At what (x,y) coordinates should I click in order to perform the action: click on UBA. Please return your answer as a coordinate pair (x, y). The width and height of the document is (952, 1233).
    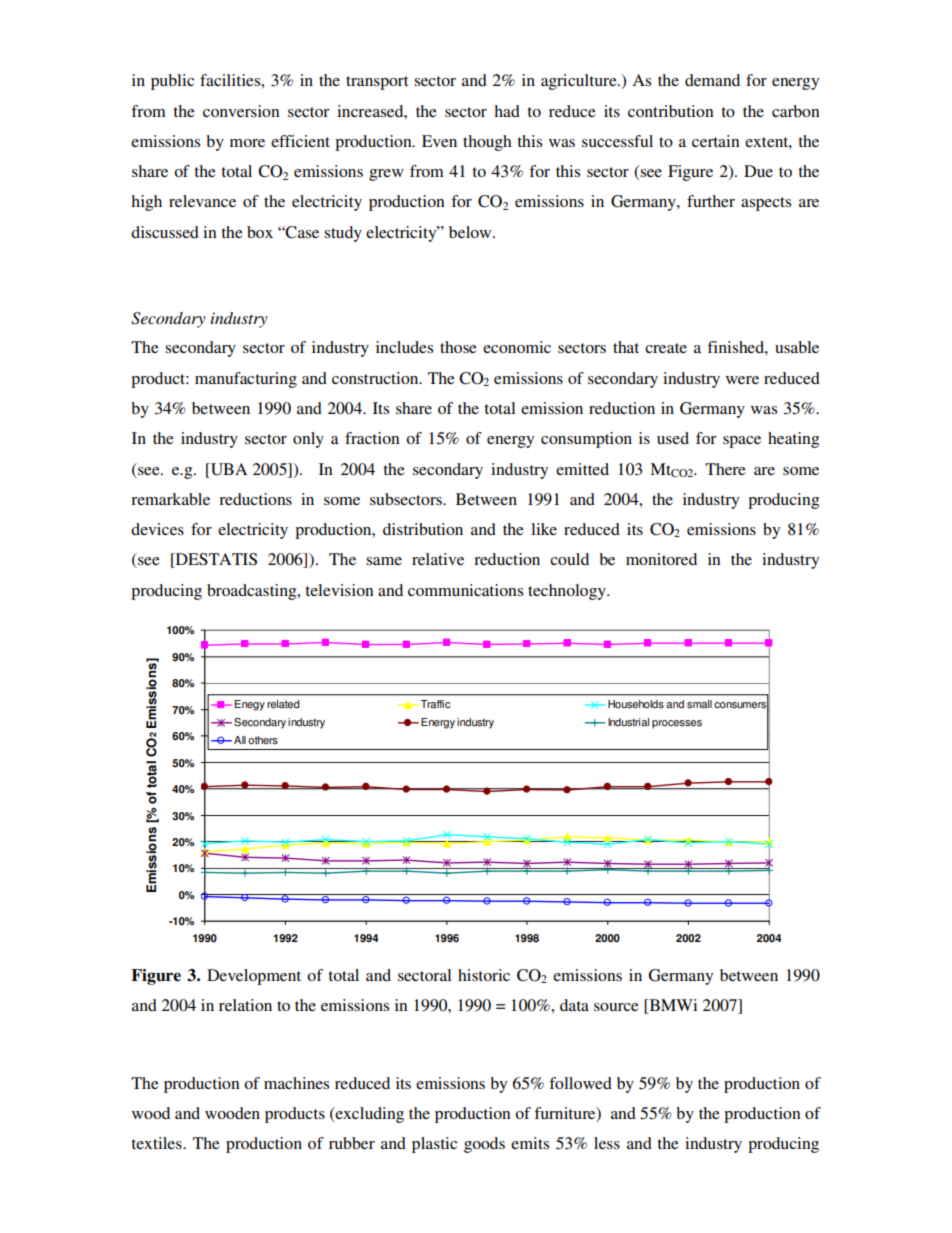
    Looking at the image, I should click on (228, 469).
